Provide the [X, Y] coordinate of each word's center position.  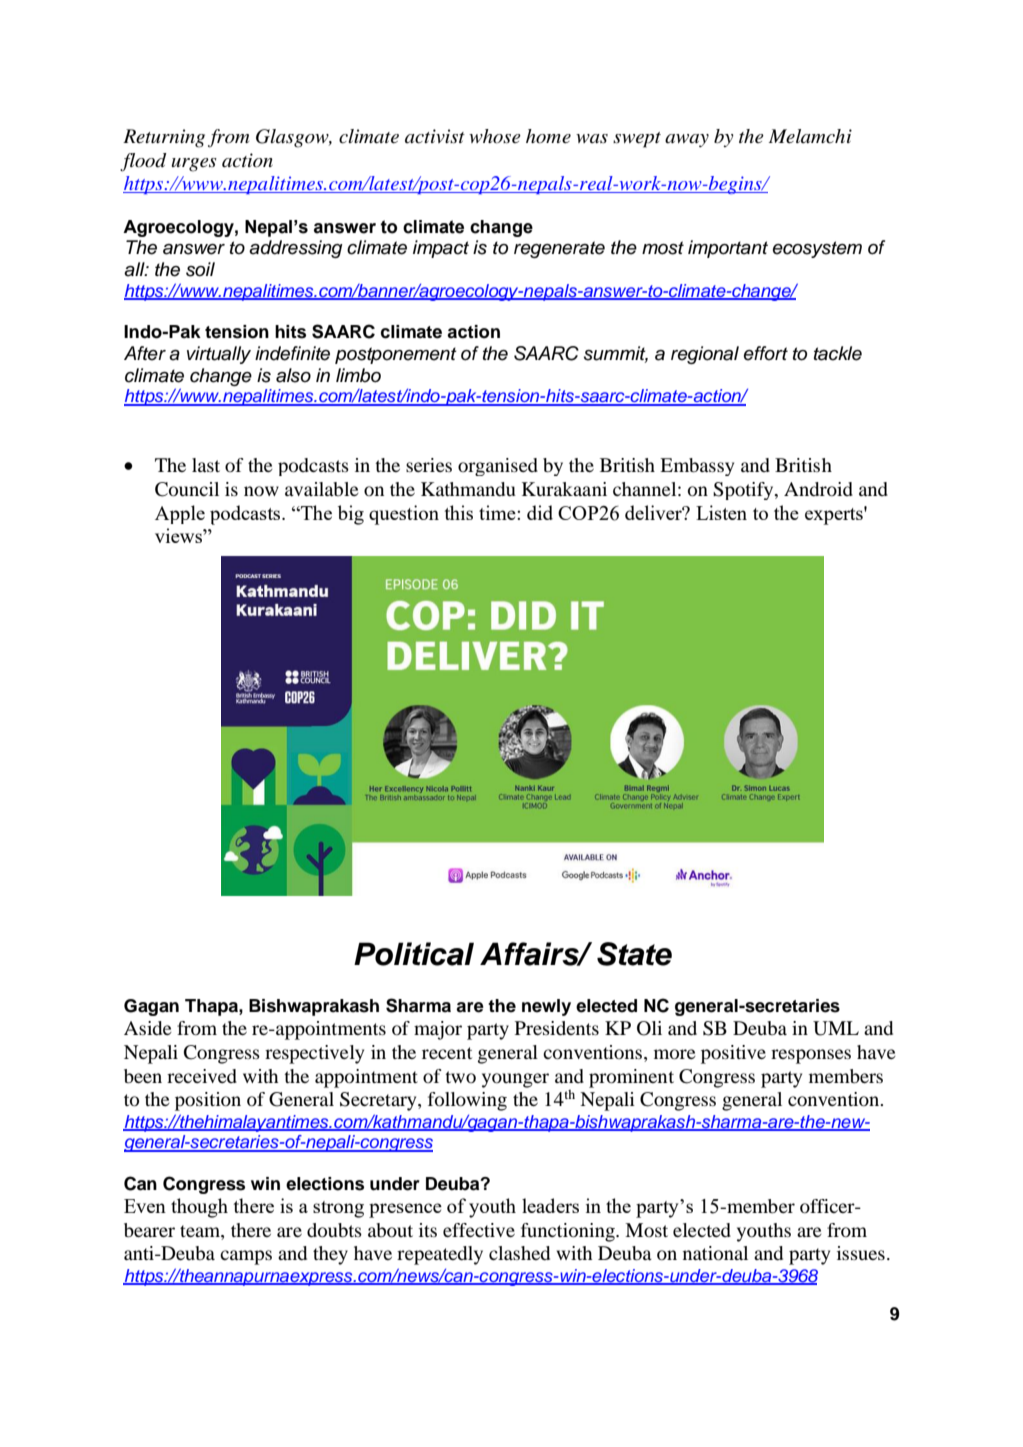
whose [495, 136]
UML [836, 1028]
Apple [180, 514]
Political [414, 954]
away [687, 140]
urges [194, 165]
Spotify [744, 491]
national [715, 1253]
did [540, 512]
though [199, 1208]
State [634, 954]
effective [479, 1230]
